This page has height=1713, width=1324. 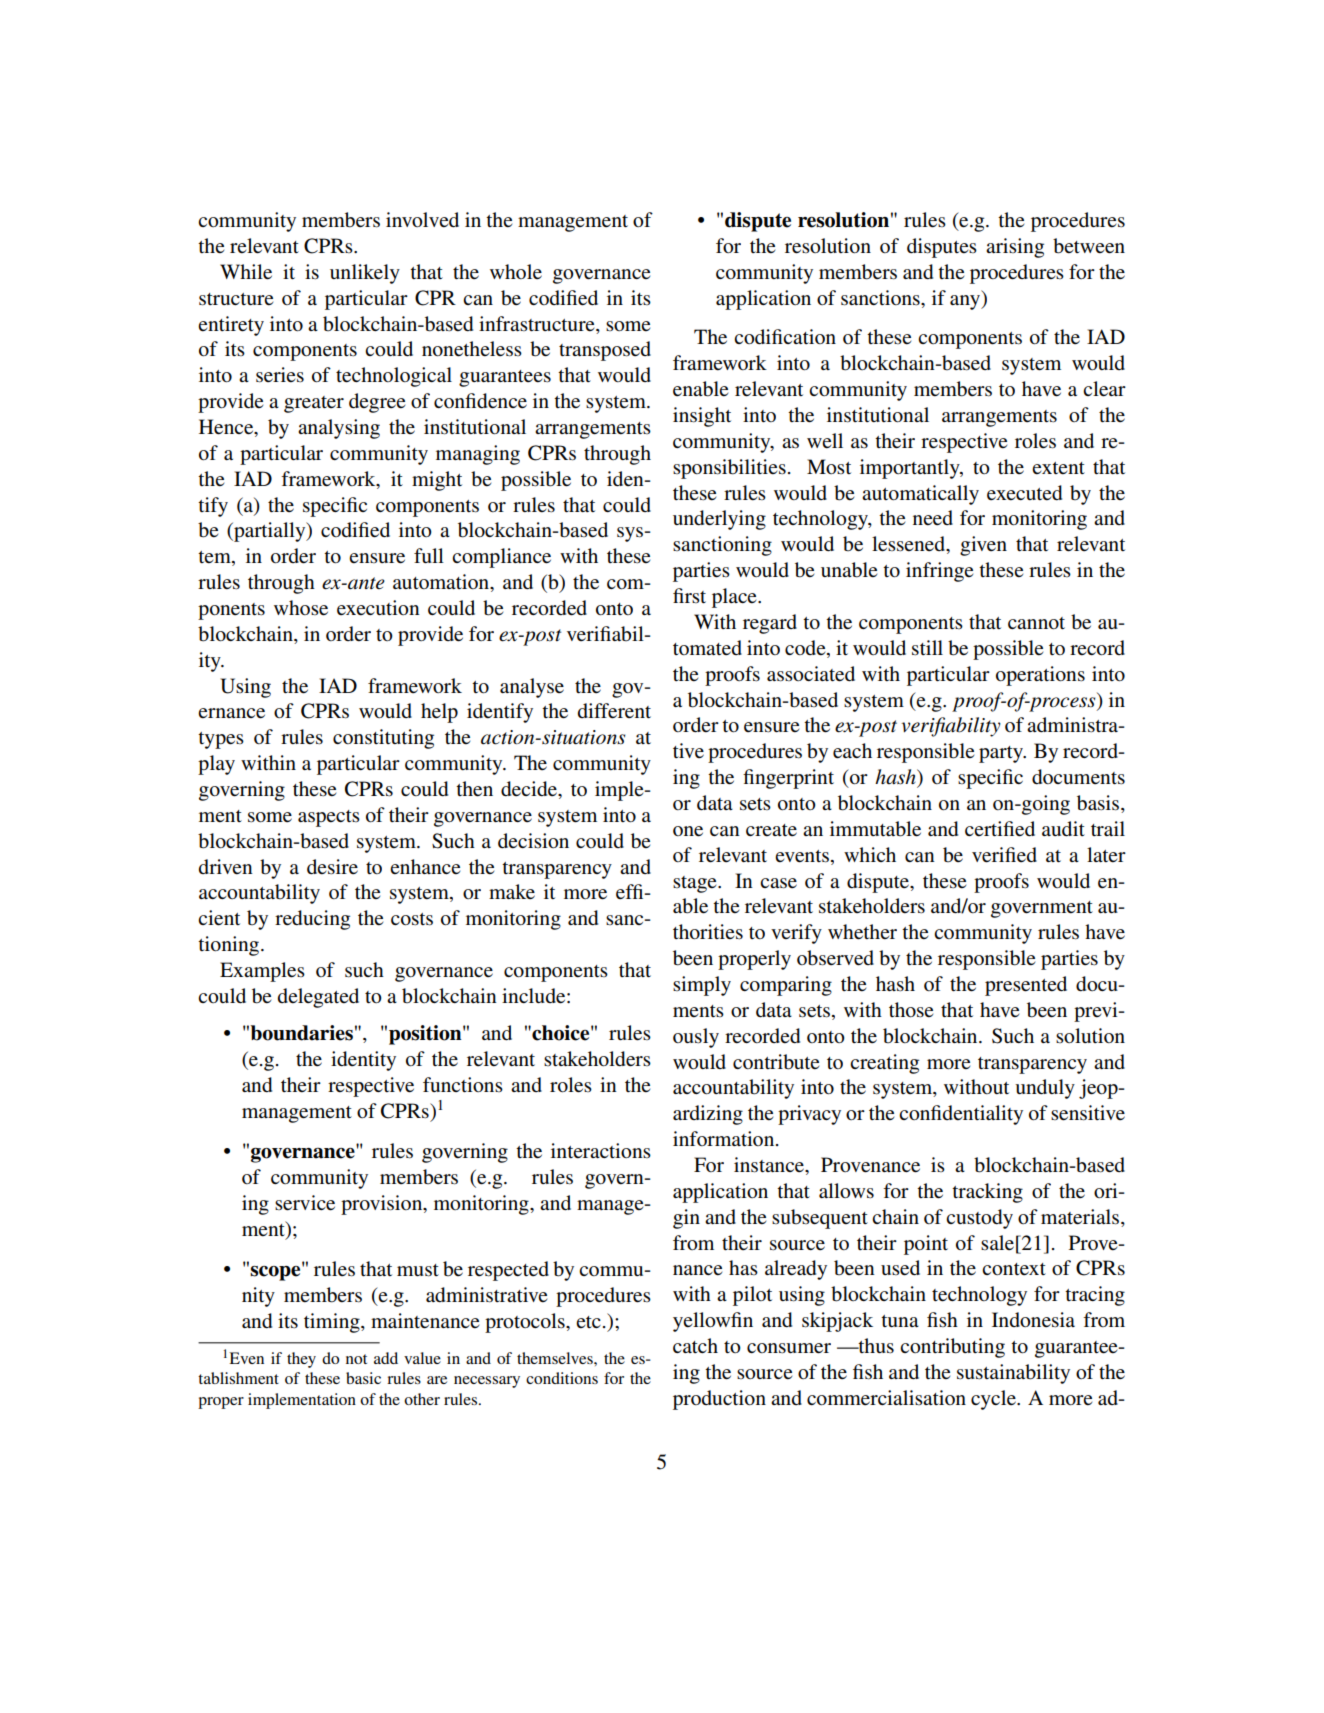 What do you see at coordinates (365, 274) in the page?
I see `unlikely` at bounding box center [365, 274].
